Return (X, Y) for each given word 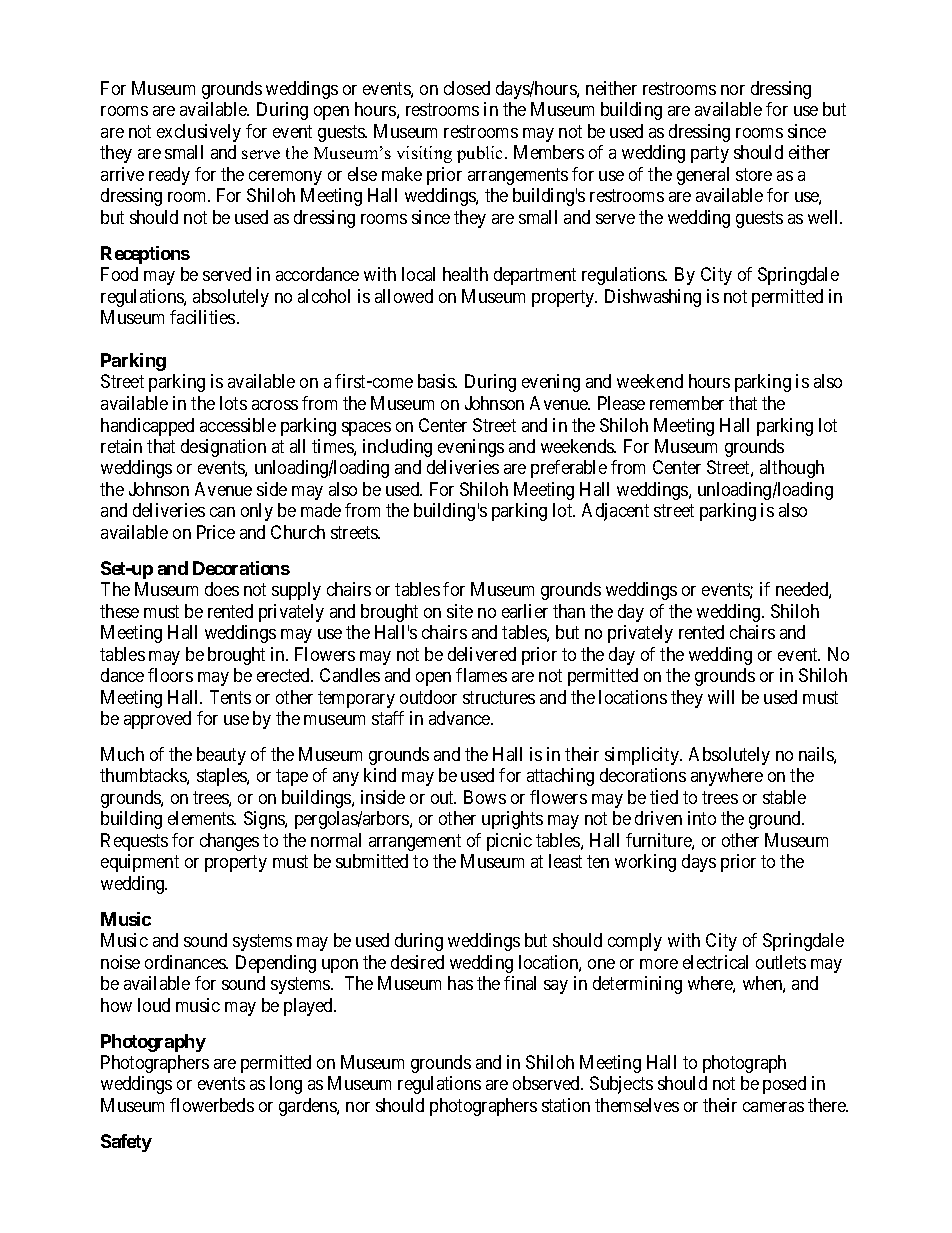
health (465, 274)
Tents (230, 697)
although (792, 469)
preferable (569, 469)
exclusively (199, 133)
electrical (715, 962)
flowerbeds (212, 1105)
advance (460, 718)
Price (216, 532)
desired (417, 962)
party (710, 154)
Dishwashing (653, 298)
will (721, 697)
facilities (202, 317)
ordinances (186, 962)
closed (467, 88)
